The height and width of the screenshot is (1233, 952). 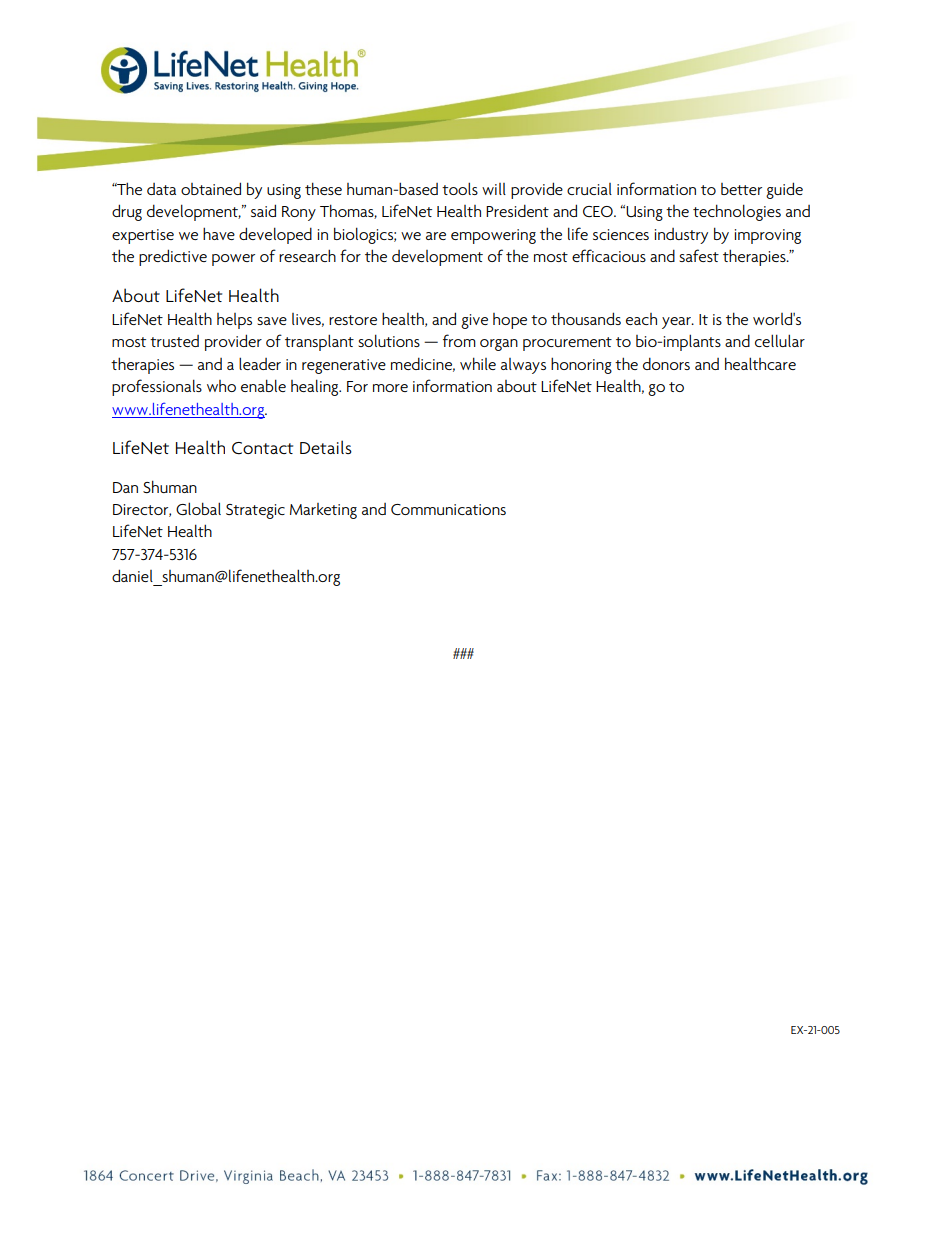 I want to click on who, so click(x=221, y=386).
